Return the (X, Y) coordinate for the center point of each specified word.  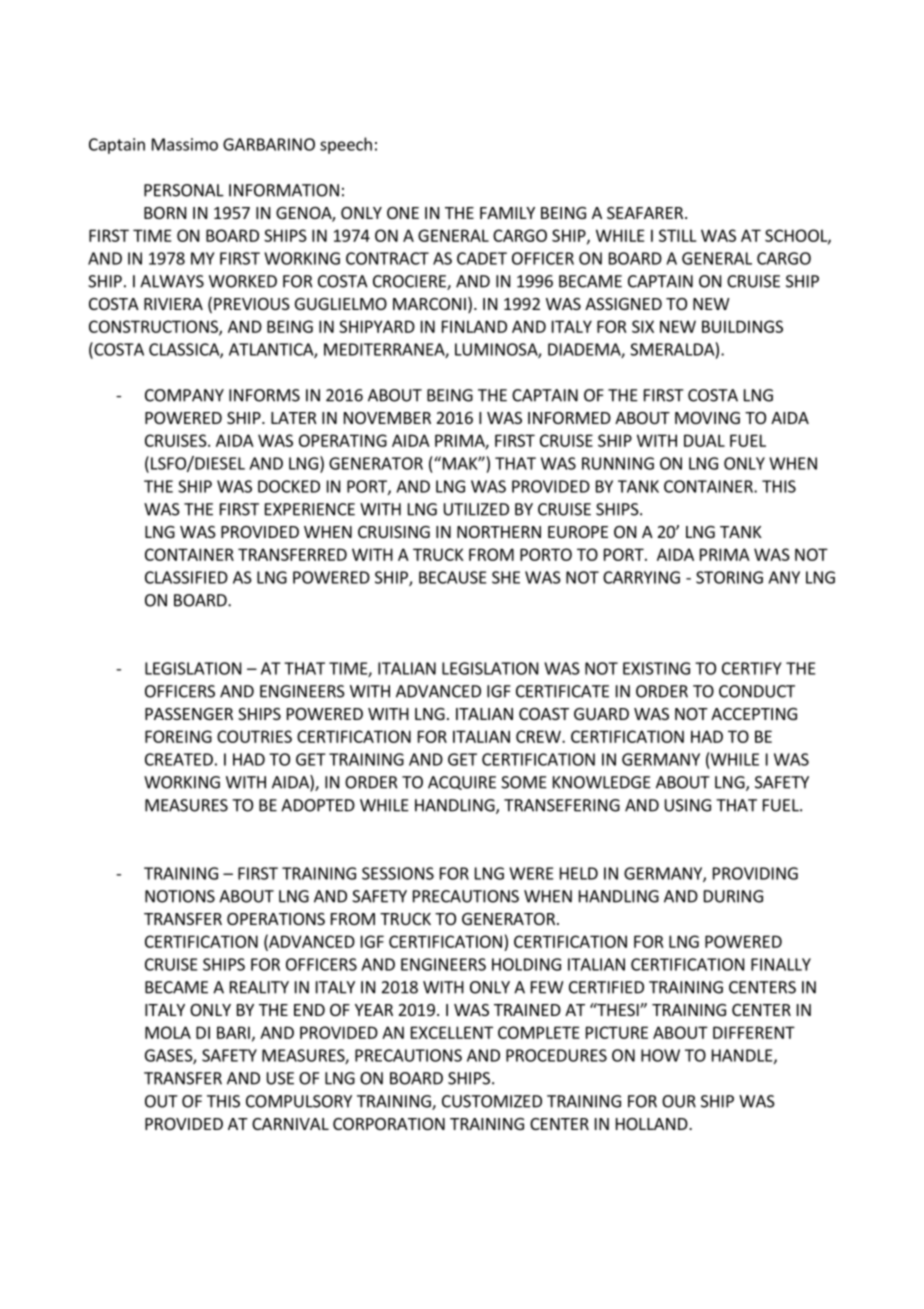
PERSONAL (184, 190)
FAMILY (507, 213)
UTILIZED (476, 509)
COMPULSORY (299, 1101)
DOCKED (289, 486)
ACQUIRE (462, 783)
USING (688, 805)
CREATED (179, 759)
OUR (679, 1101)
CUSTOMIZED (492, 1101)
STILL (678, 235)
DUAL (704, 440)
